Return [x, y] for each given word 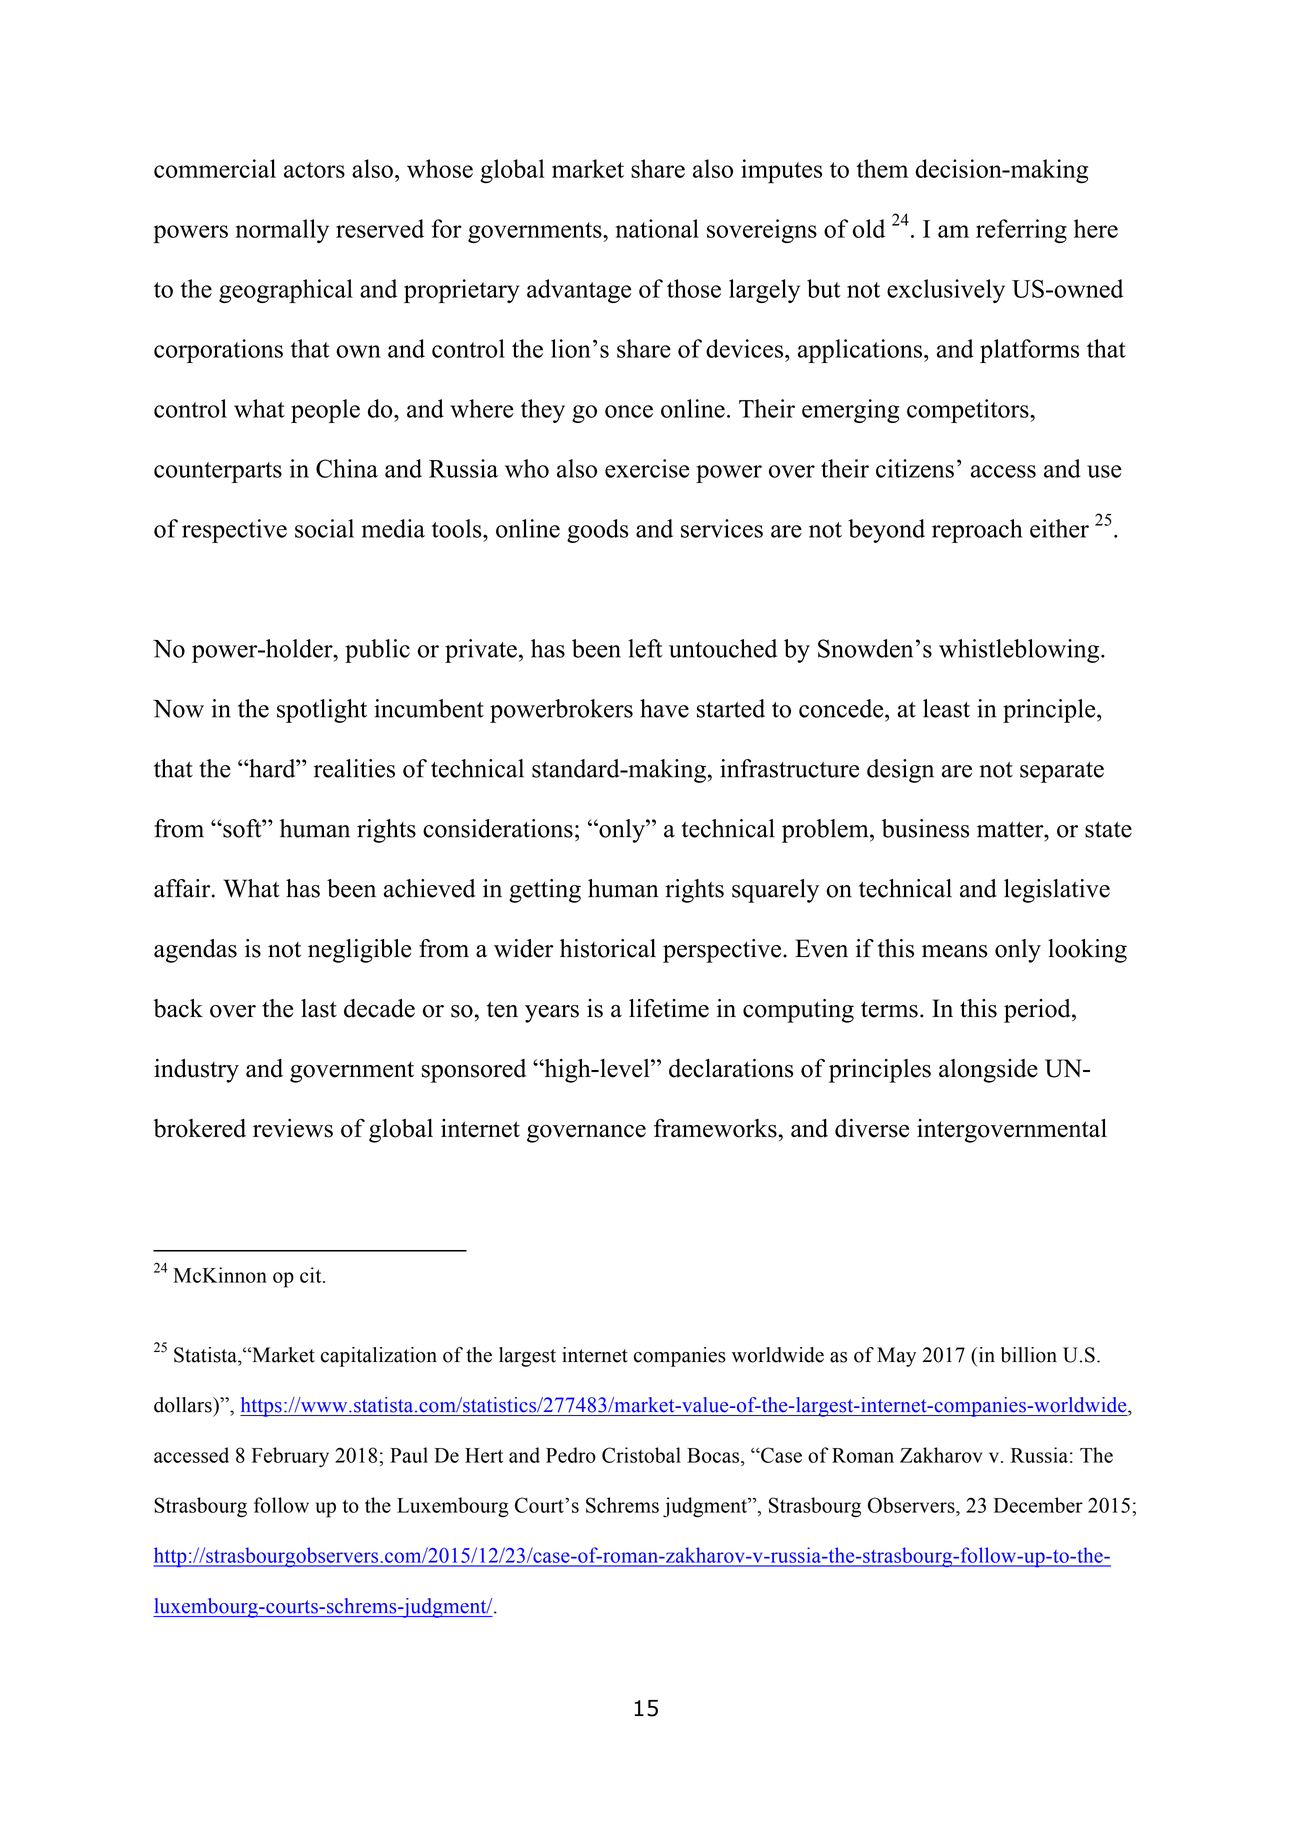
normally [282, 231]
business [925, 828]
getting [545, 891]
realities [354, 768]
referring [1021, 231]
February [290, 1457]
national [657, 228]
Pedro [571, 1455]
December [1038, 1505]
